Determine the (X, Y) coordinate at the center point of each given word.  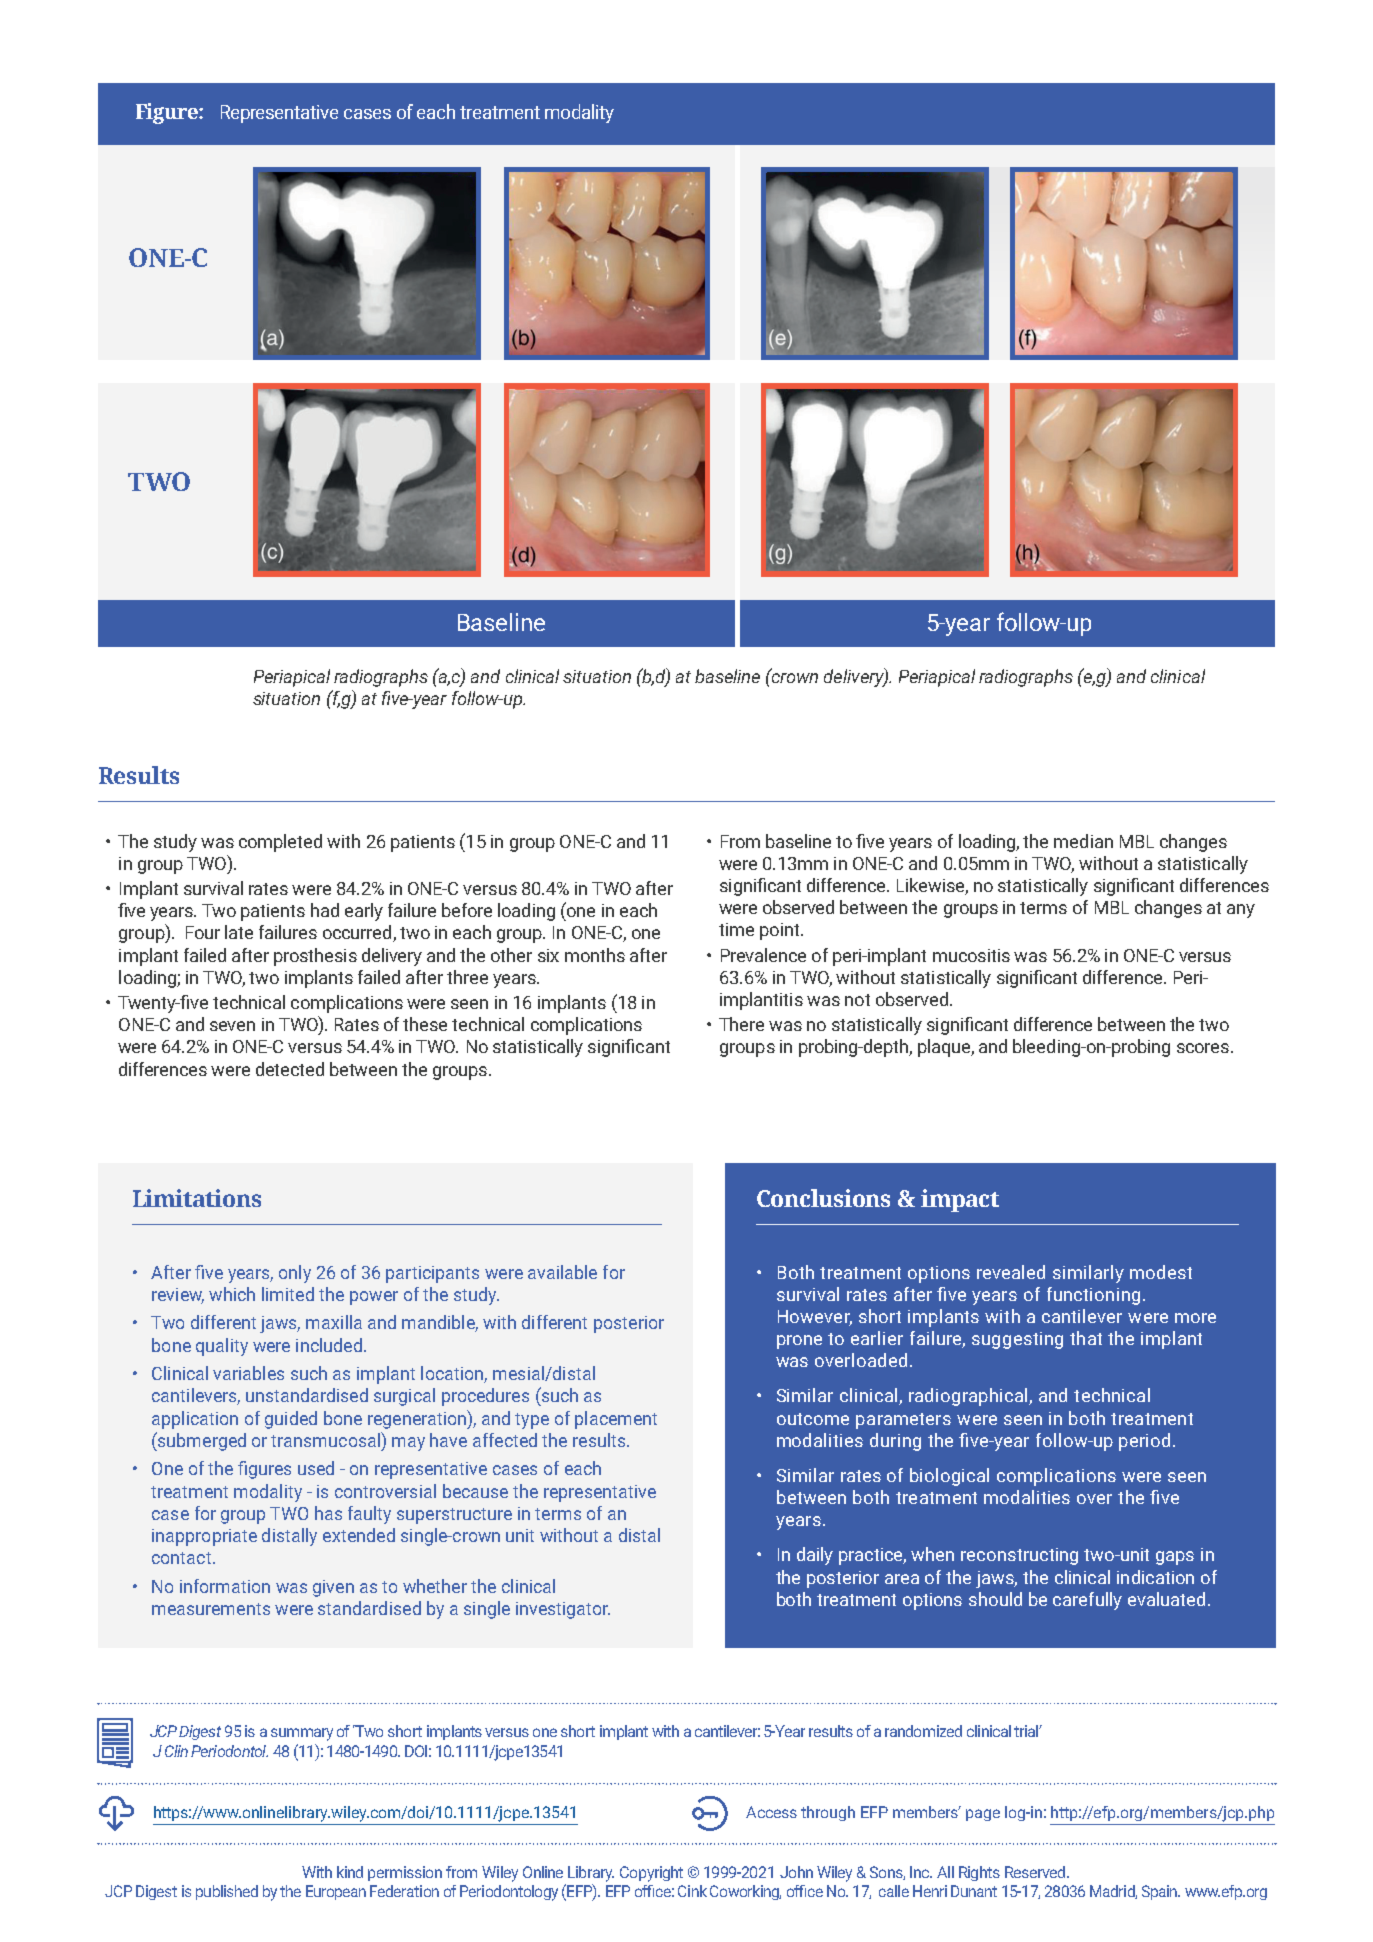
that (1086, 1338)
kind (350, 1872)
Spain (1161, 1892)
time (736, 929)
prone (799, 1342)
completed (280, 843)
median (1083, 841)
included (329, 1345)
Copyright (651, 1874)
